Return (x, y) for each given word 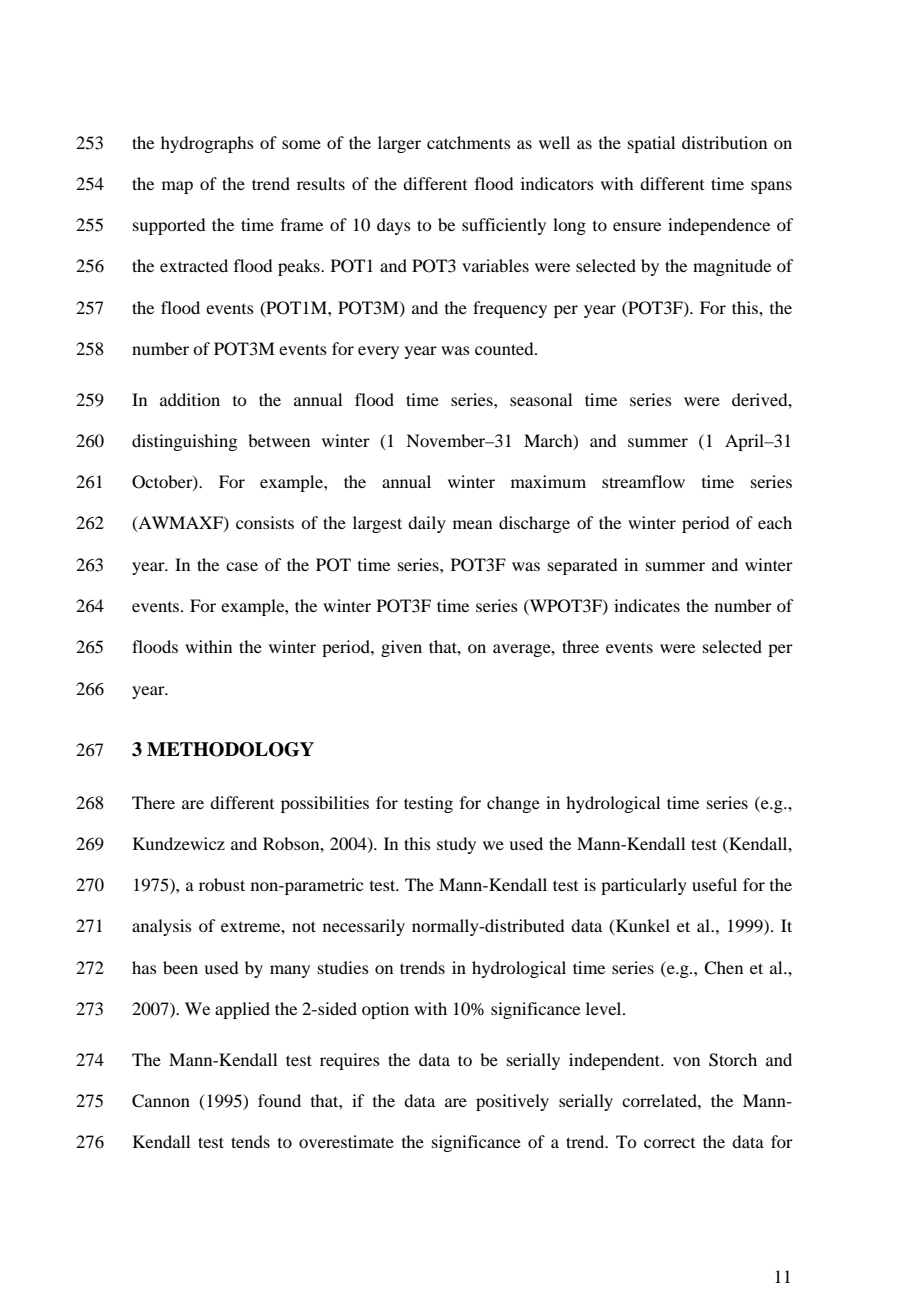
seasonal (541, 399)
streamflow (643, 481)
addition (190, 399)
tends (250, 1141)
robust (222, 884)
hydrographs (207, 144)
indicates (647, 605)
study (456, 845)
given (401, 648)
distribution (724, 142)
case (242, 566)
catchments (469, 142)
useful (714, 884)
